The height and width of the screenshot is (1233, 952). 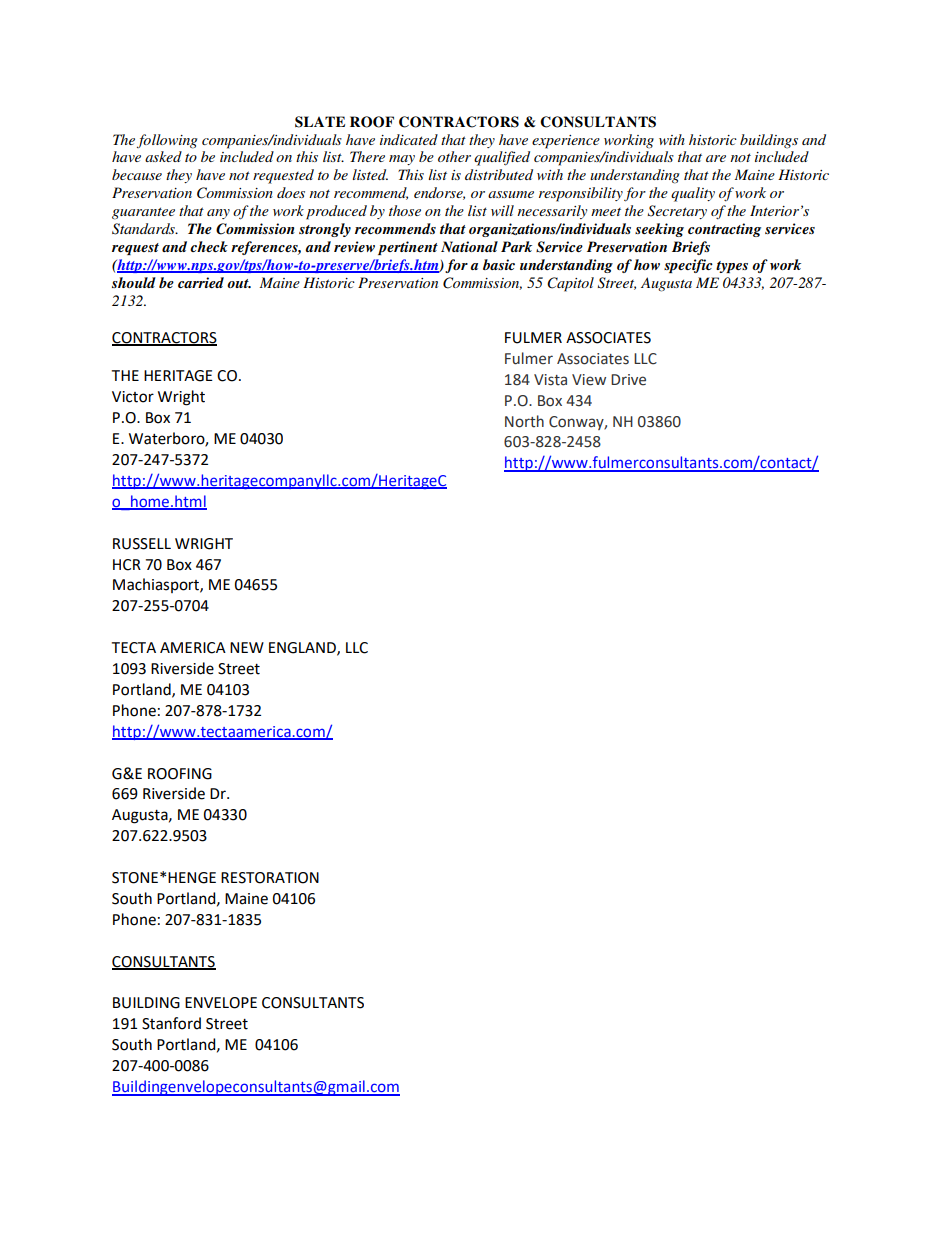 What do you see at coordinates (142, 544) in the screenshot?
I see `RUSSELL` at bounding box center [142, 544].
